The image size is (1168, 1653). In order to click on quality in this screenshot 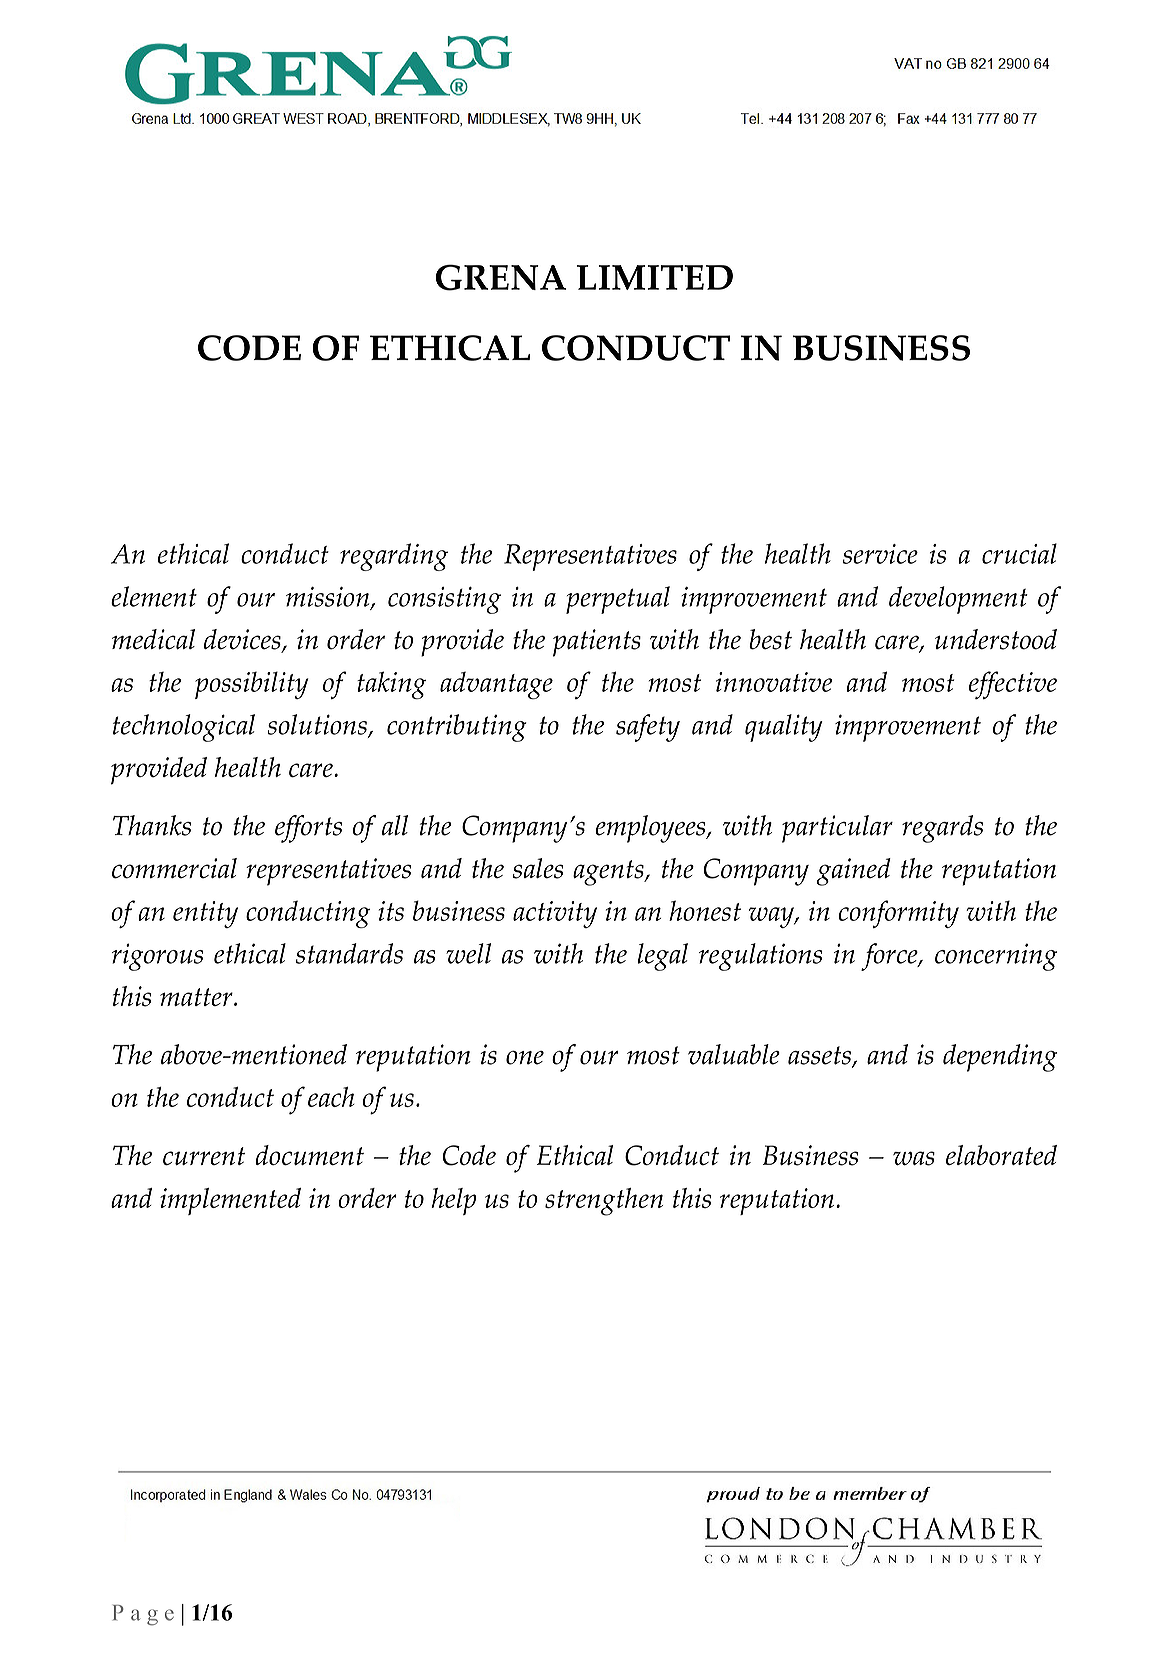, I will do `click(784, 728)`.
